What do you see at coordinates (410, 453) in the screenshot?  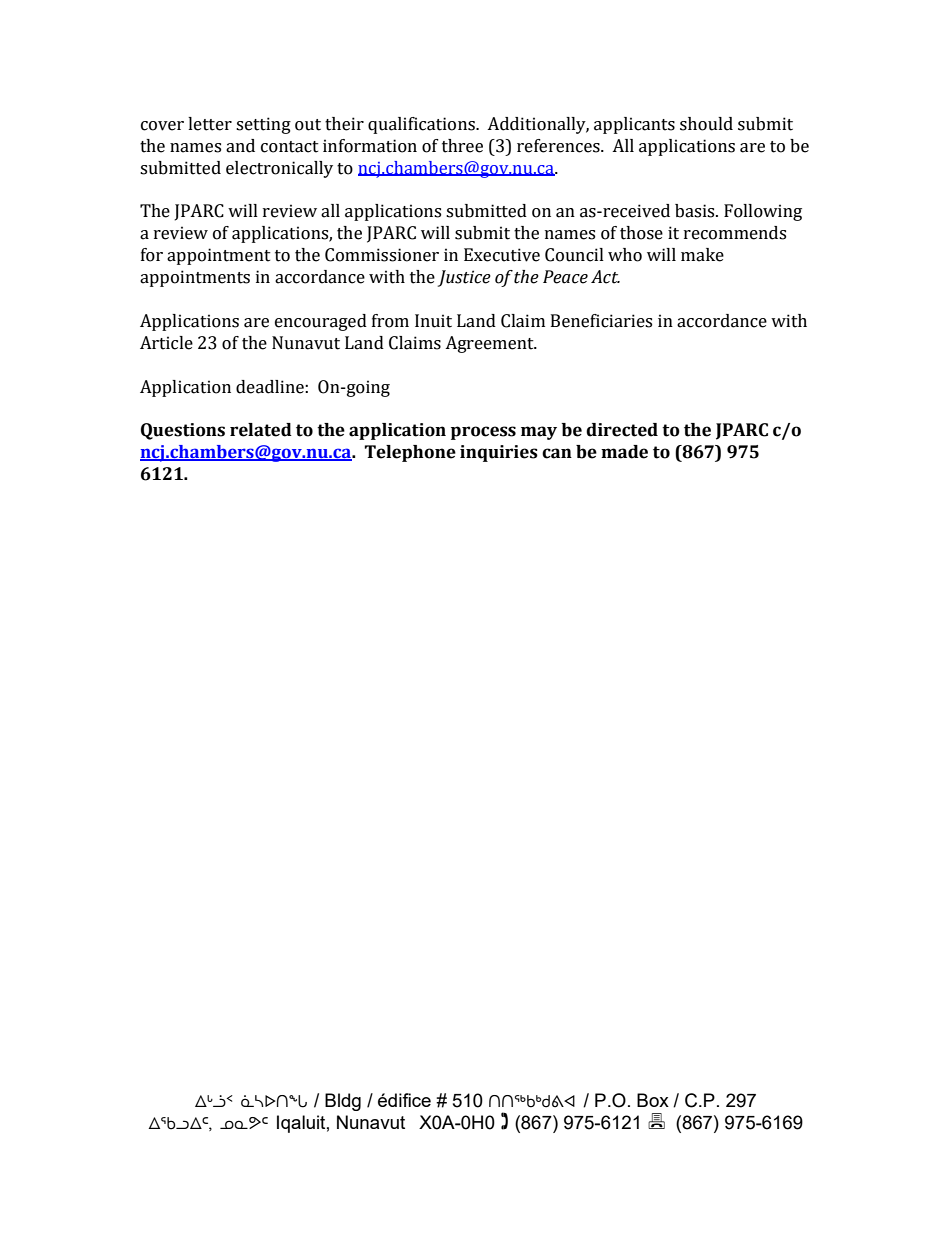 I see `Telephone` at bounding box center [410, 453].
